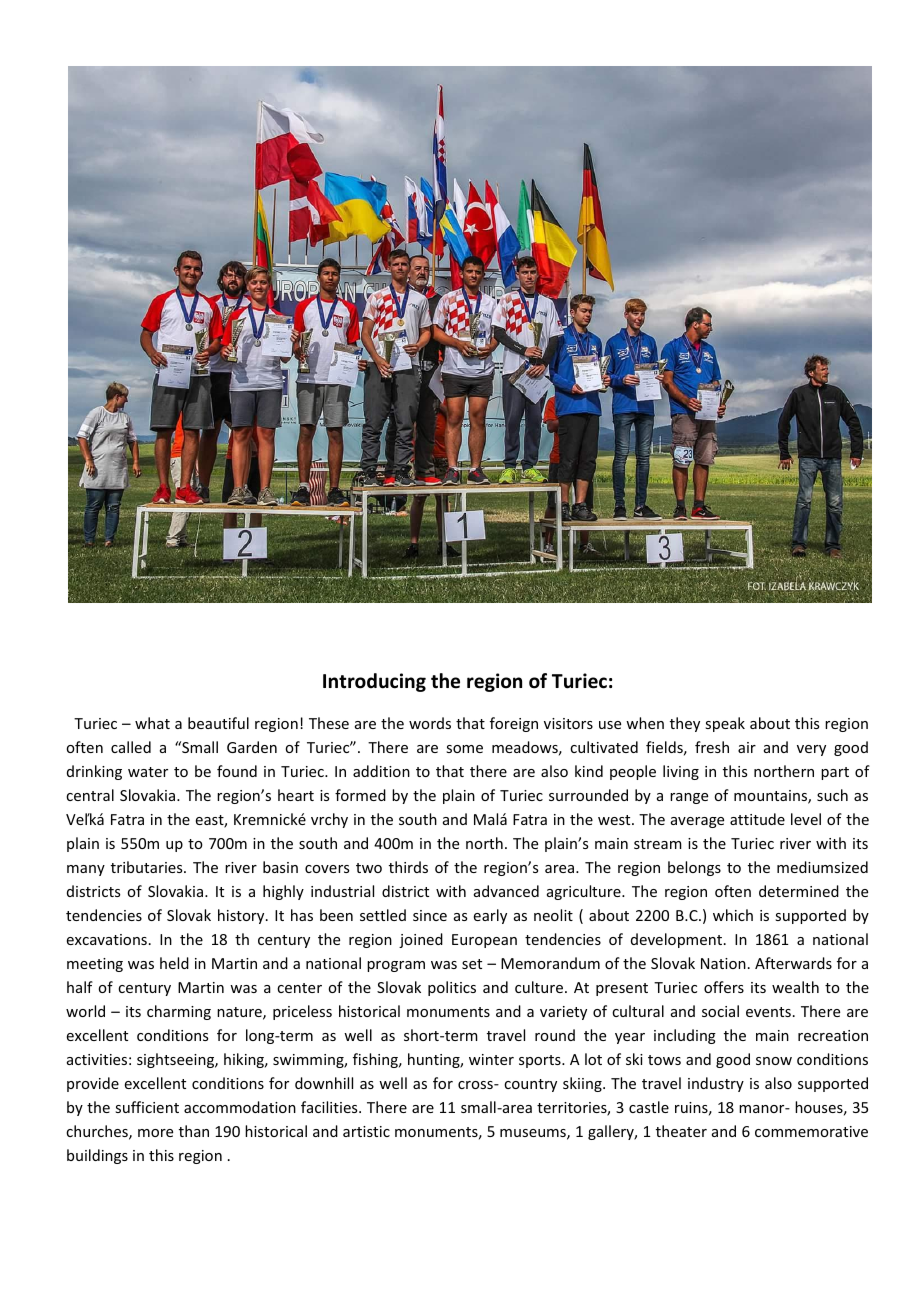  What do you see at coordinates (430, 723) in the screenshot?
I see `words` at bounding box center [430, 723].
